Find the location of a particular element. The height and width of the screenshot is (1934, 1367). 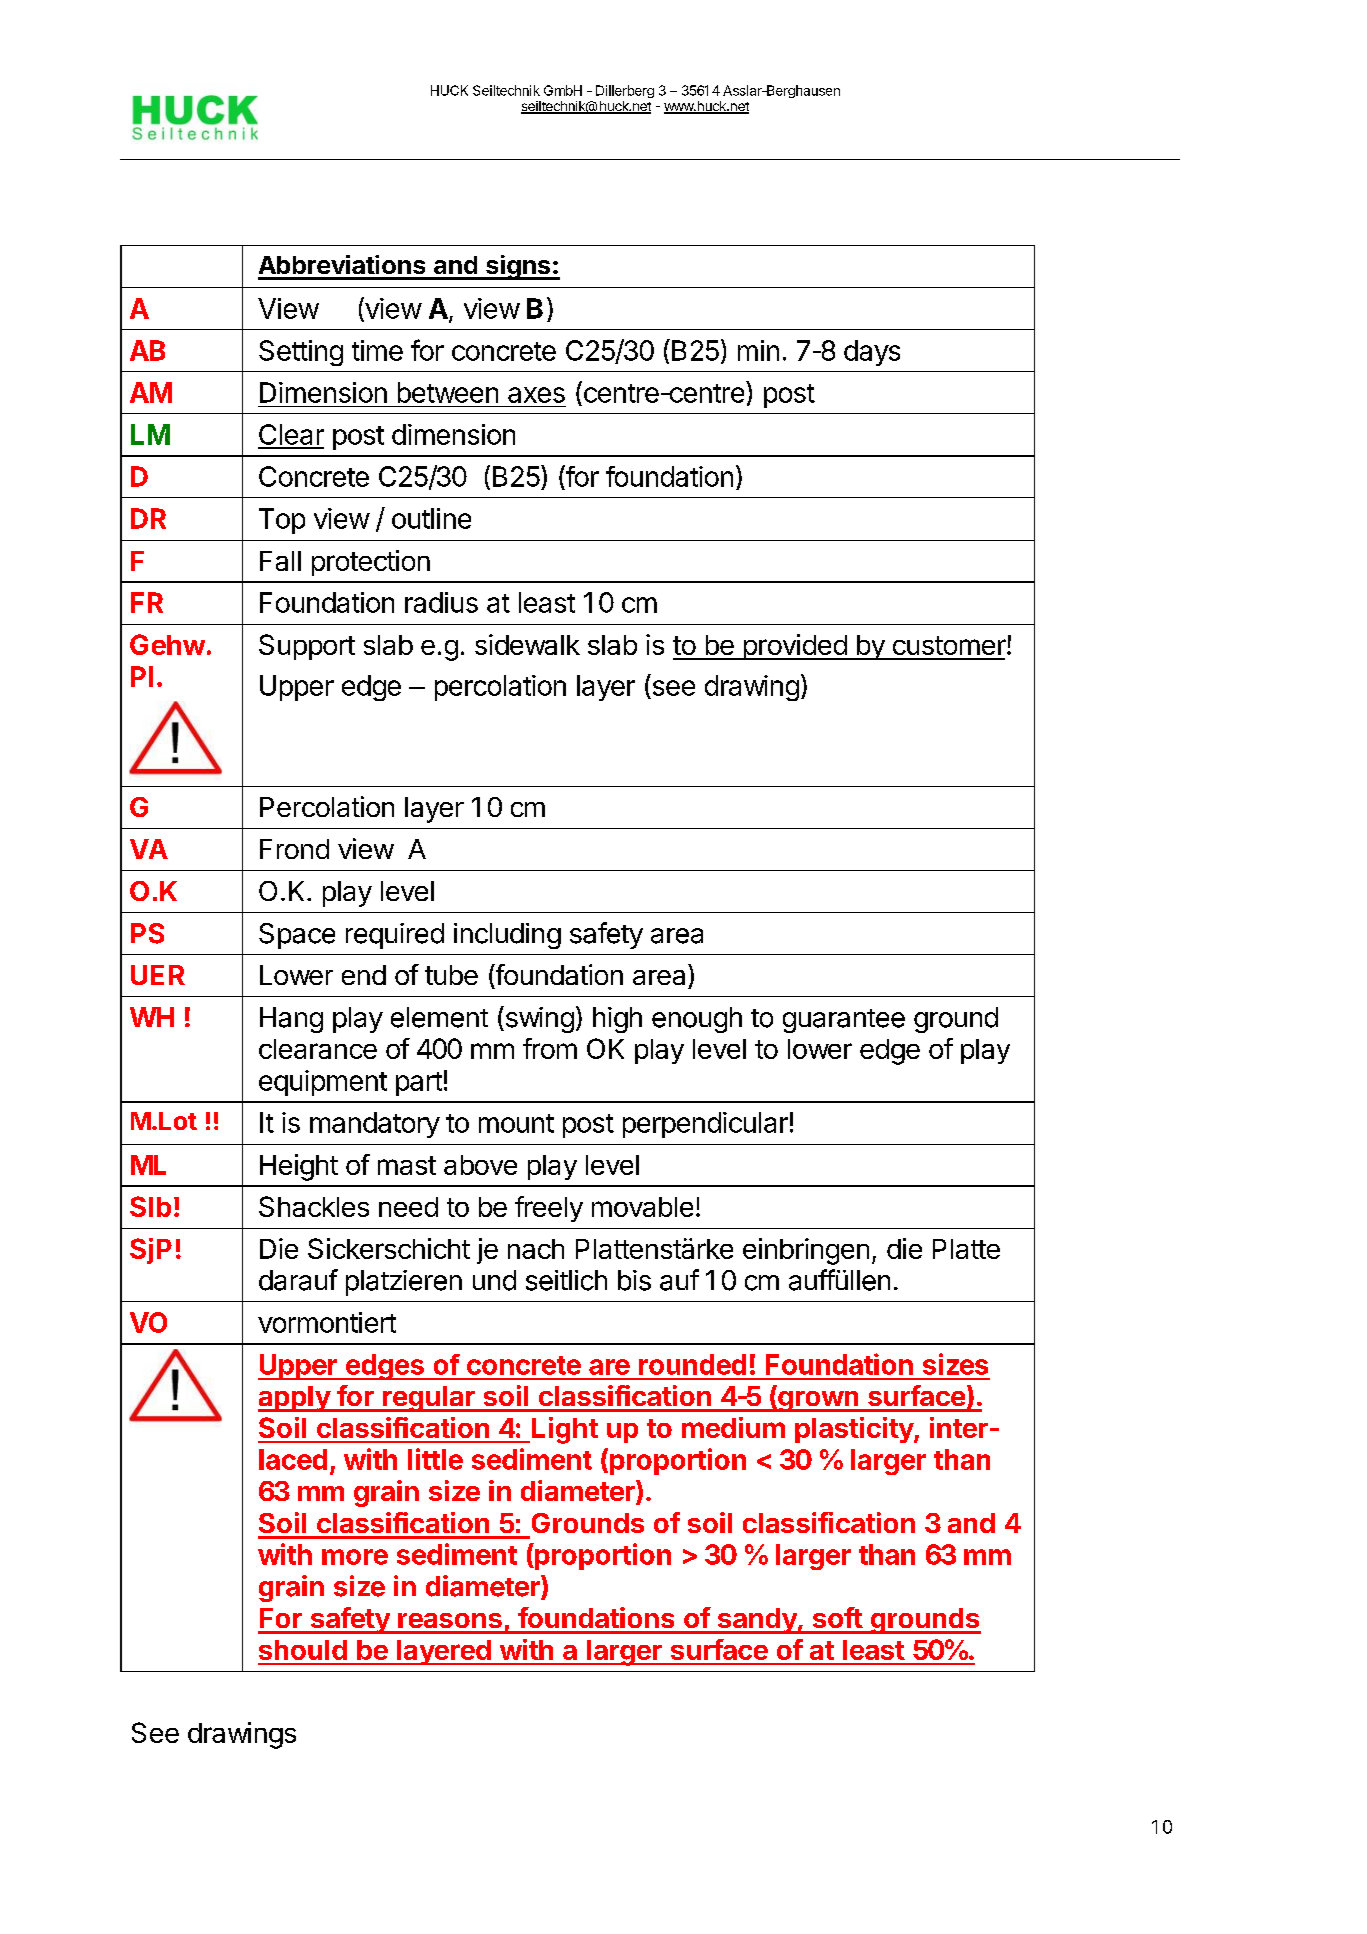

Light is located at coordinates (565, 1430).
